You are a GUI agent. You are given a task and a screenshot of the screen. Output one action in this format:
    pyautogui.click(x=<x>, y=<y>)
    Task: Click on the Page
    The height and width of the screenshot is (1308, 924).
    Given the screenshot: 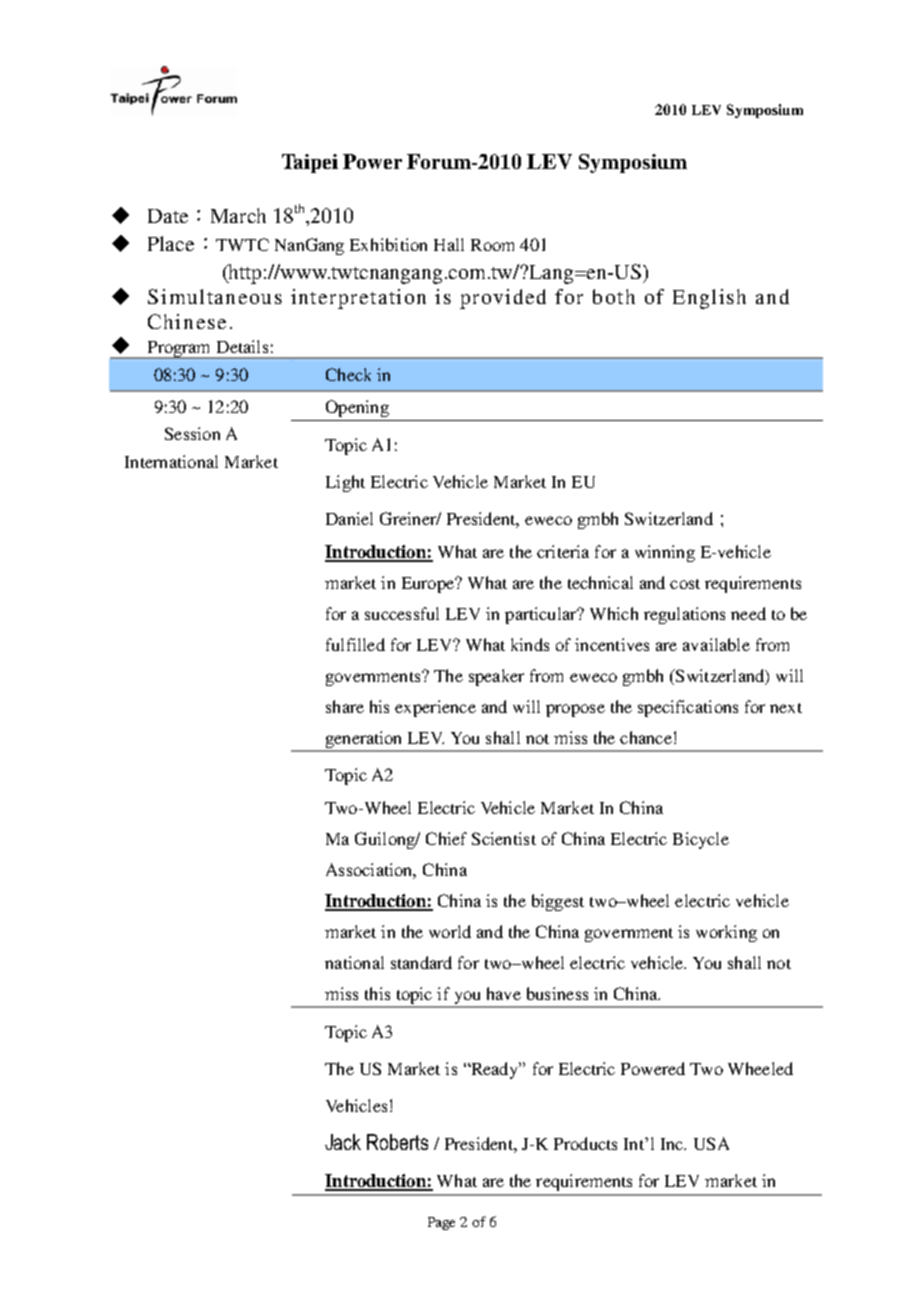 What is the action you would take?
    pyautogui.click(x=441, y=1223)
